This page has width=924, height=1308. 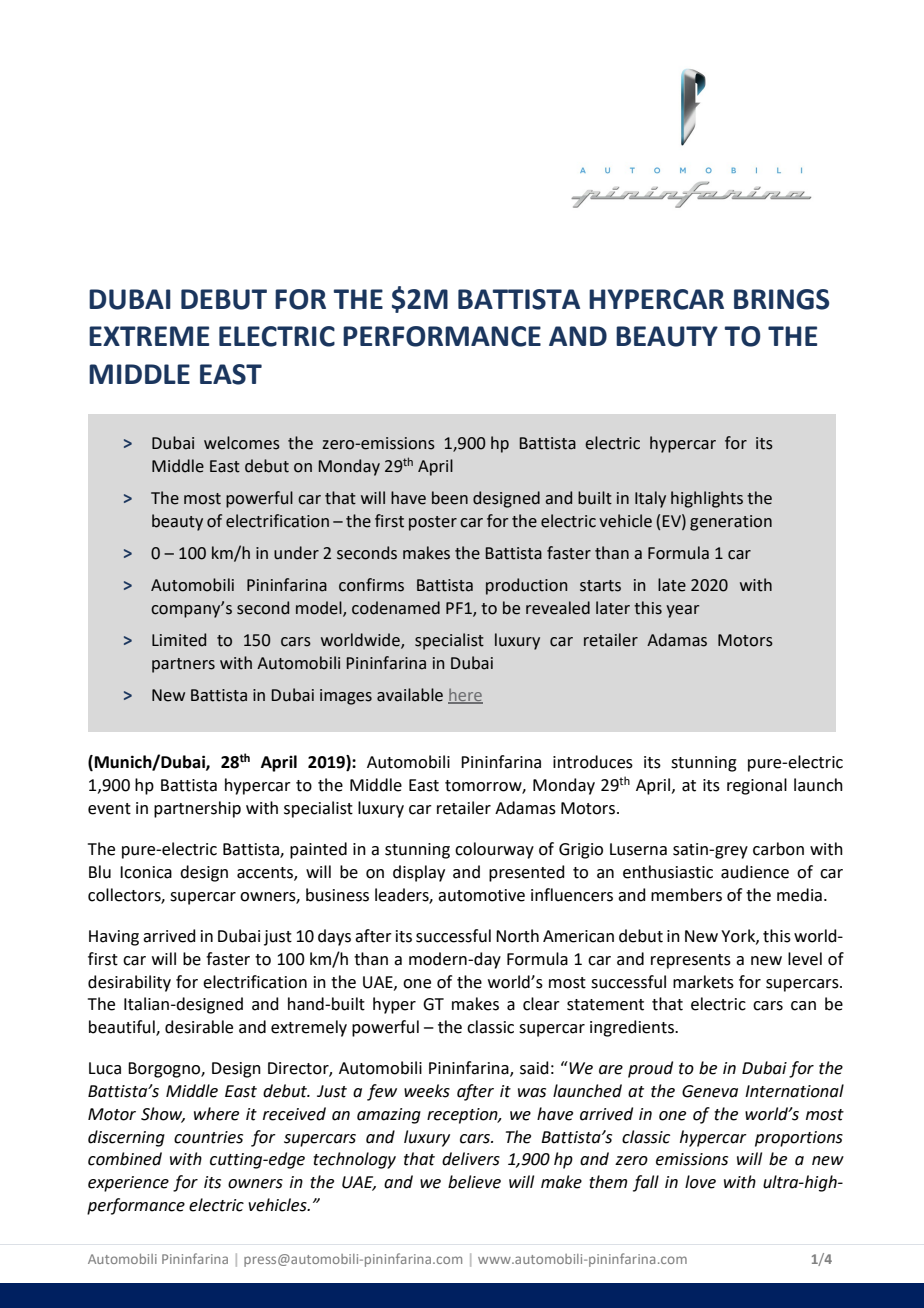 What do you see at coordinates (129, 983) in the page?
I see `desirability` at bounding box center [129, 983].
